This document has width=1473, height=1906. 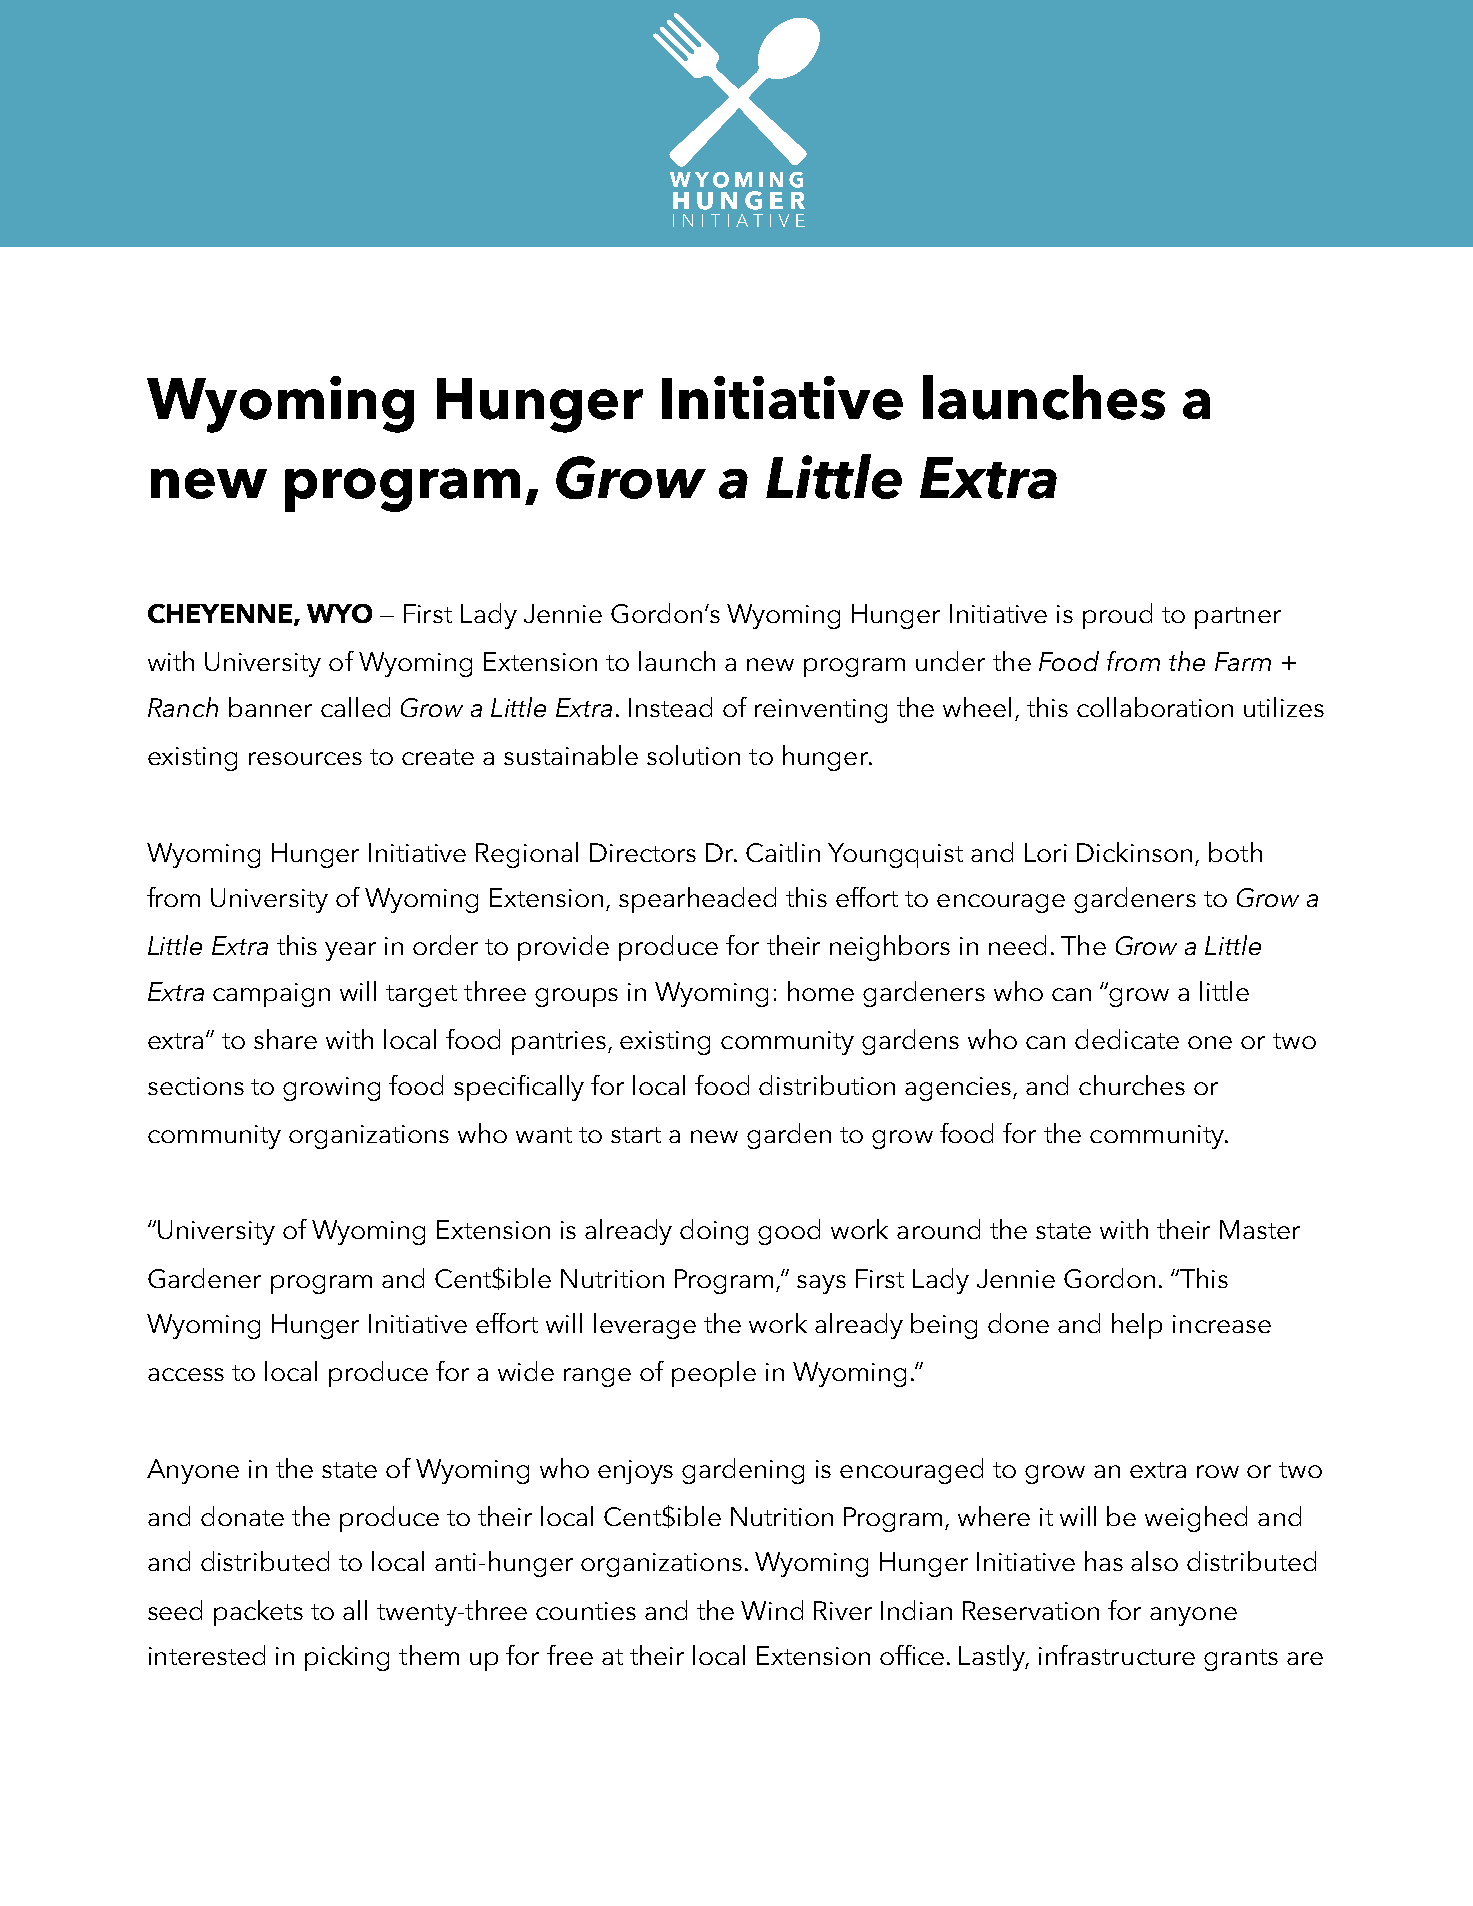 What do you see at coordinates (670, 707) in the document?
I see `Instead` at bounding box center [670, 707].
